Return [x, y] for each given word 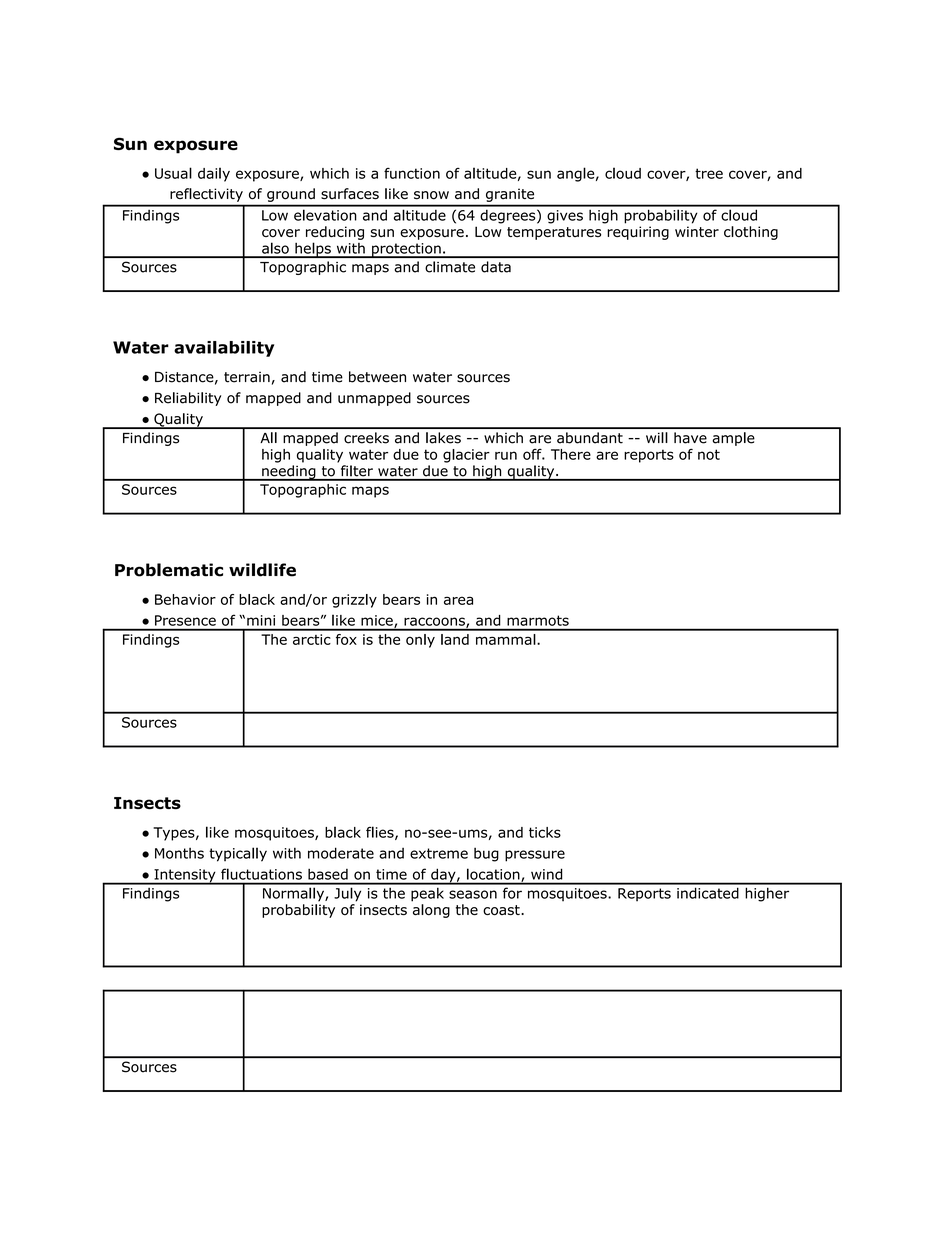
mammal [506, 639]
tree [709, 173]
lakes [443, 438]
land [455, 639]
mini [261, 620]
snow [431, 195]
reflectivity [206, 195]
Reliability [188, 399]
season [473, 894]
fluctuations [261, 874]
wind [546, 874]
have [690, 438]
